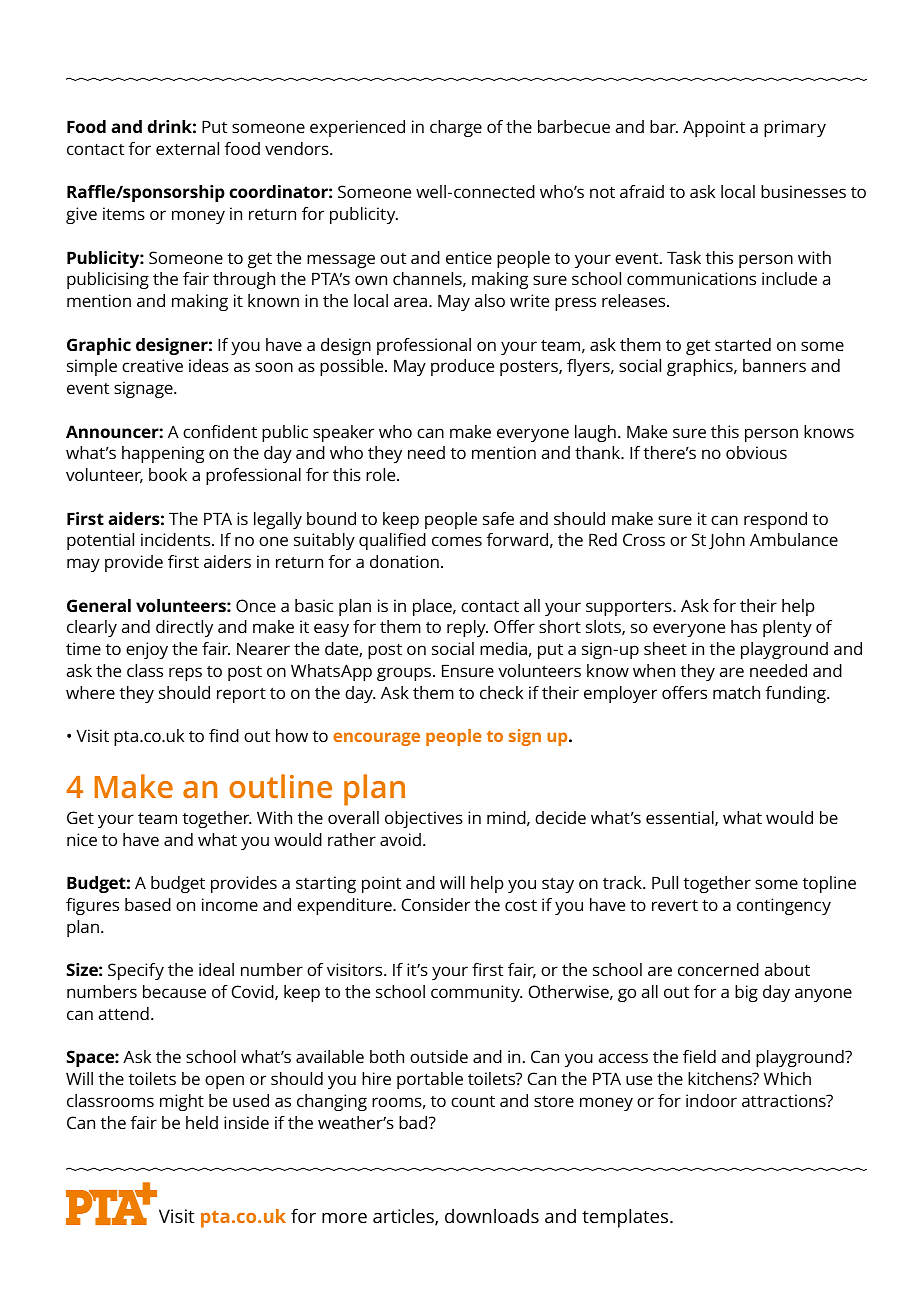 The height and width of the document is (1308, 924). I want to click on indoor, so click(711, 1100).
